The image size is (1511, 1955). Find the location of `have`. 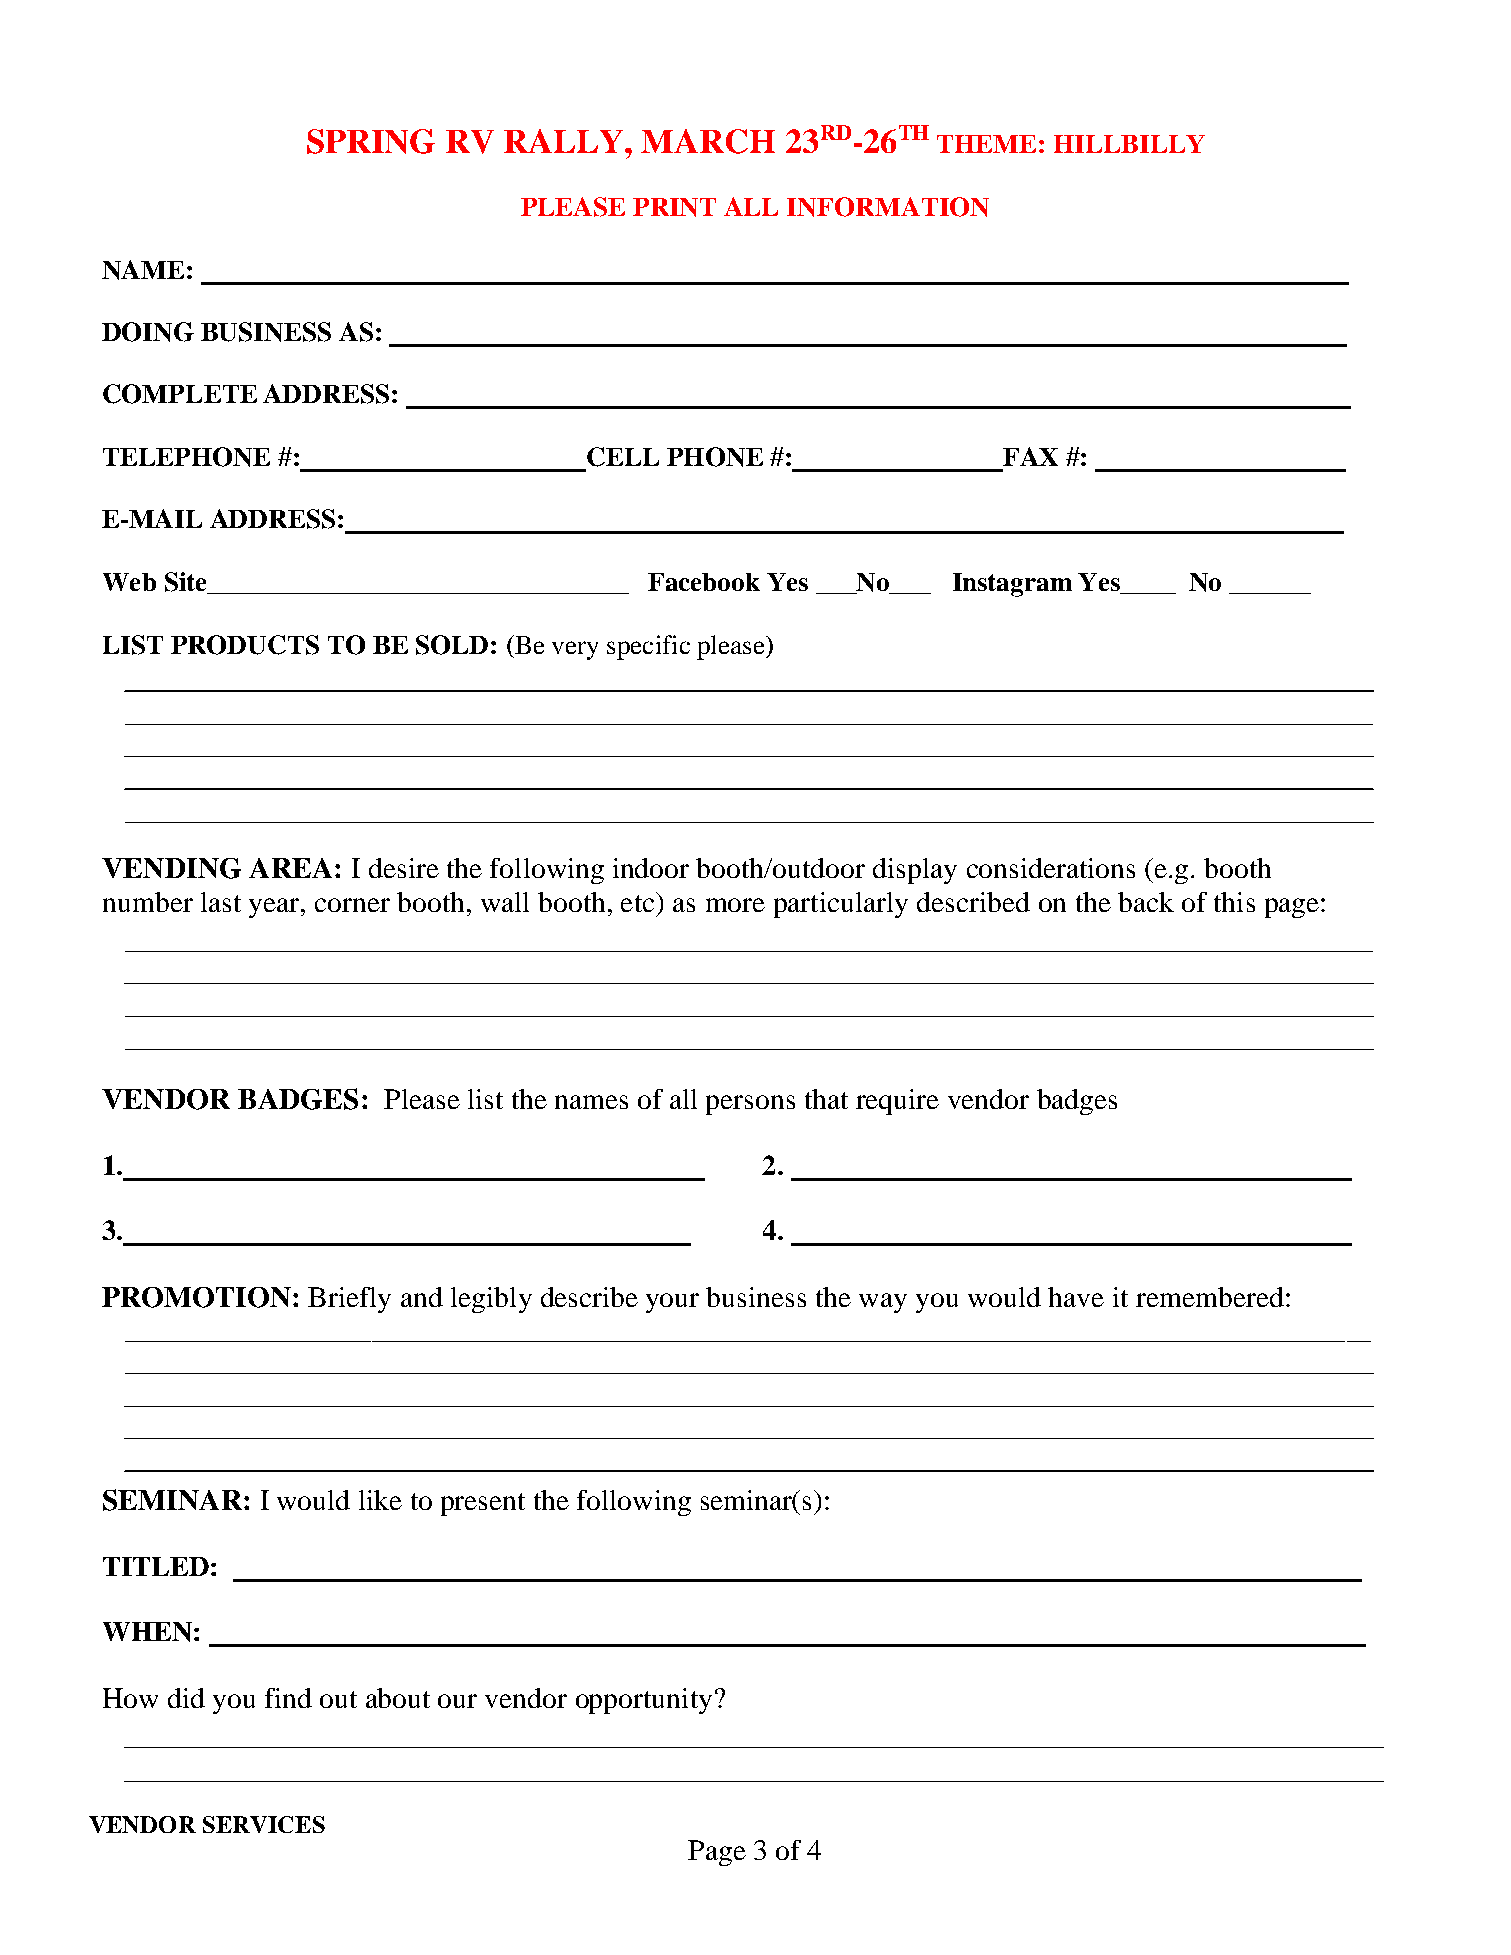

have is located at coordinates (1076, 1297).
